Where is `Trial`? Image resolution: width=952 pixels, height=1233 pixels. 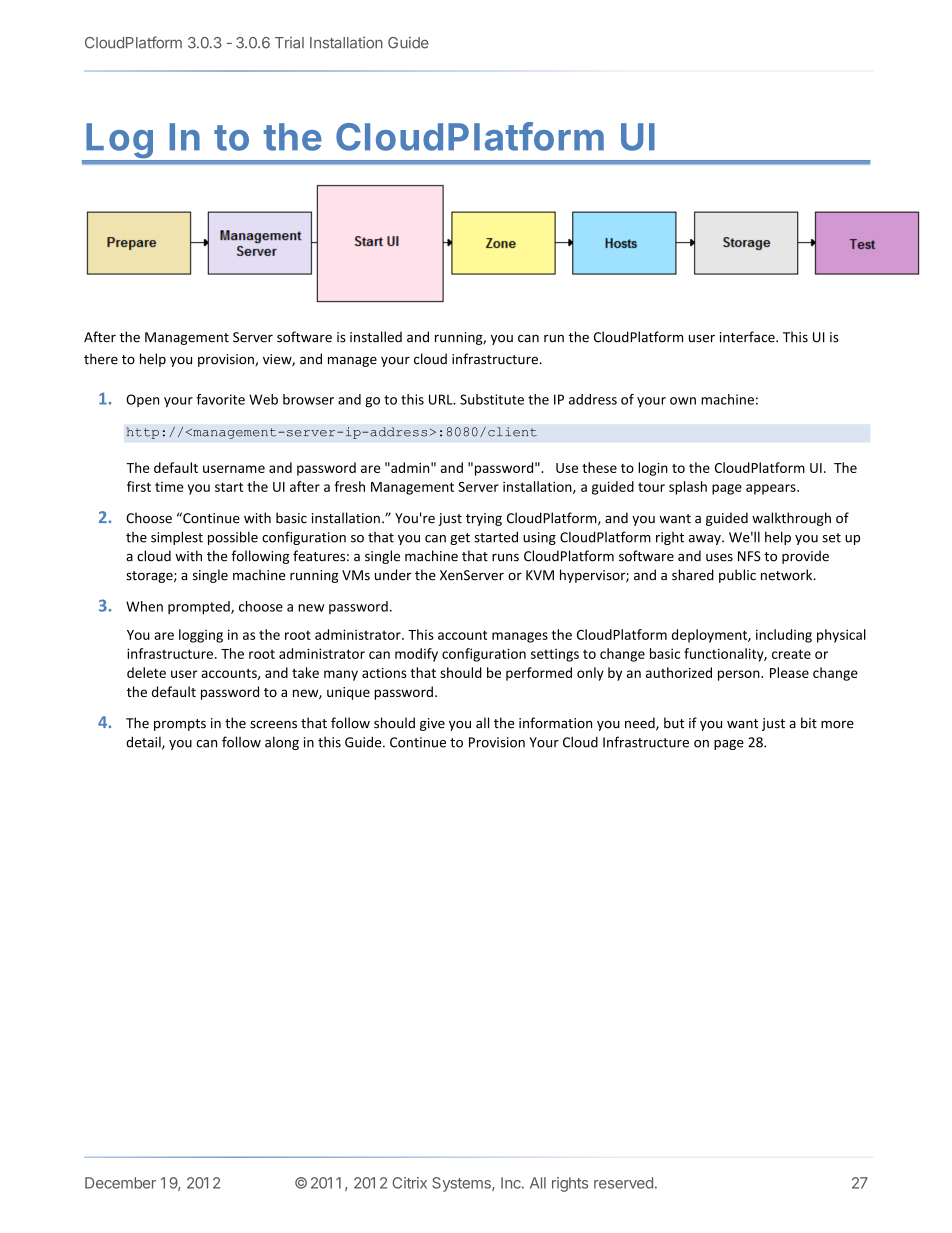
Trial is located at coordinates (289, 43).
